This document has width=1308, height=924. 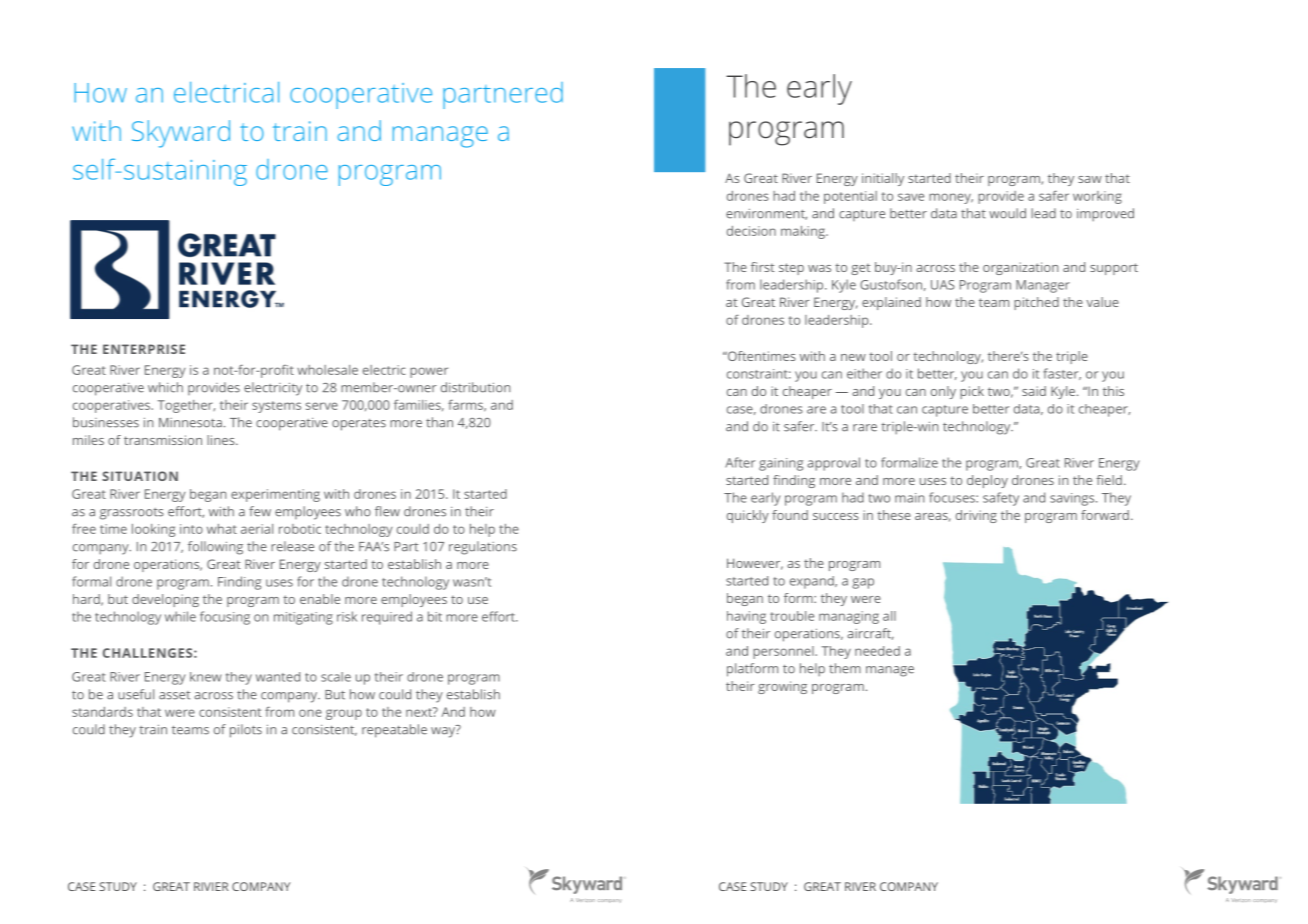 I want to click on than, so click(x=439, y=422).
